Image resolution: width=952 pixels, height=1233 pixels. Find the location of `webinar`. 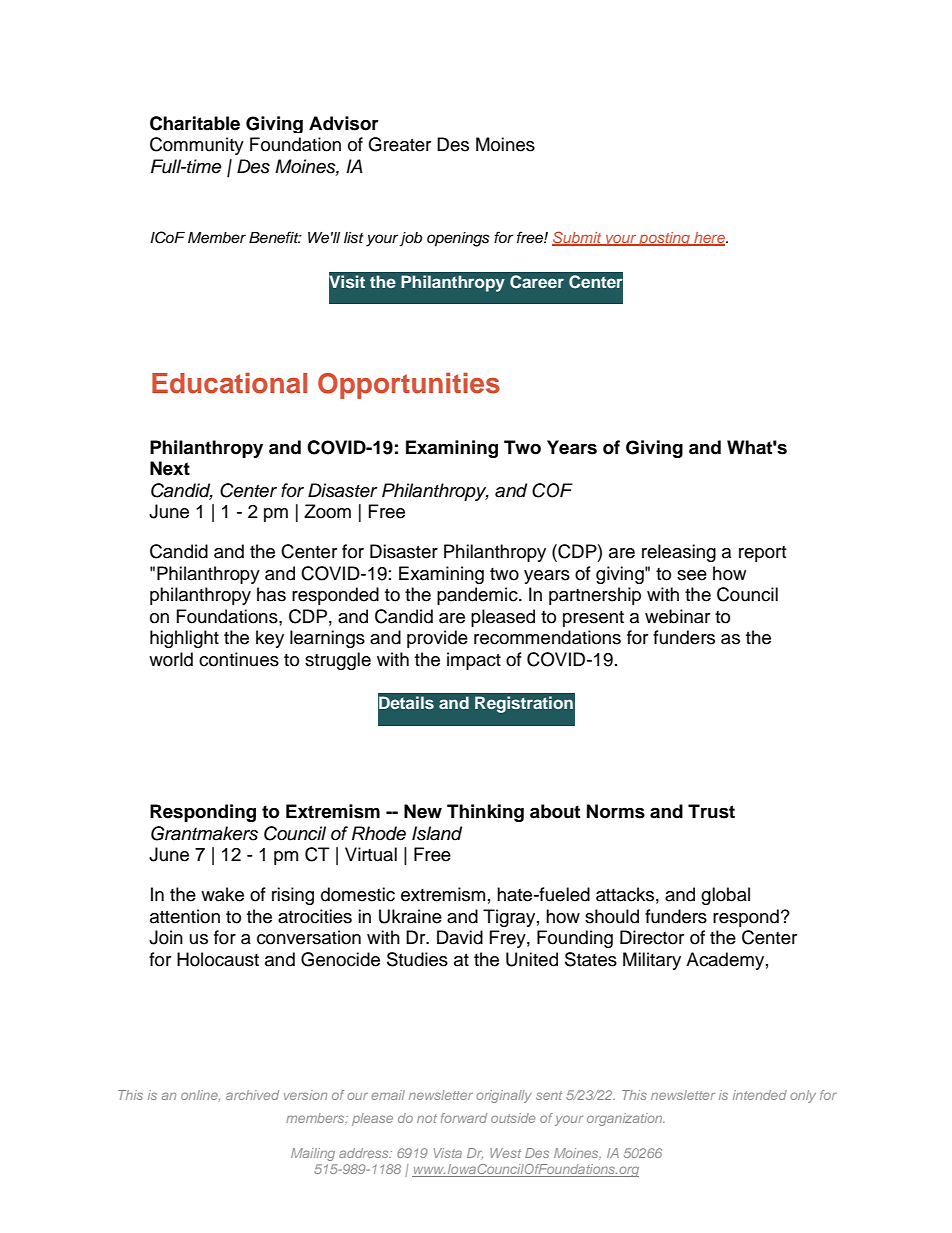

webinar is located at coordinates (677, 616).
